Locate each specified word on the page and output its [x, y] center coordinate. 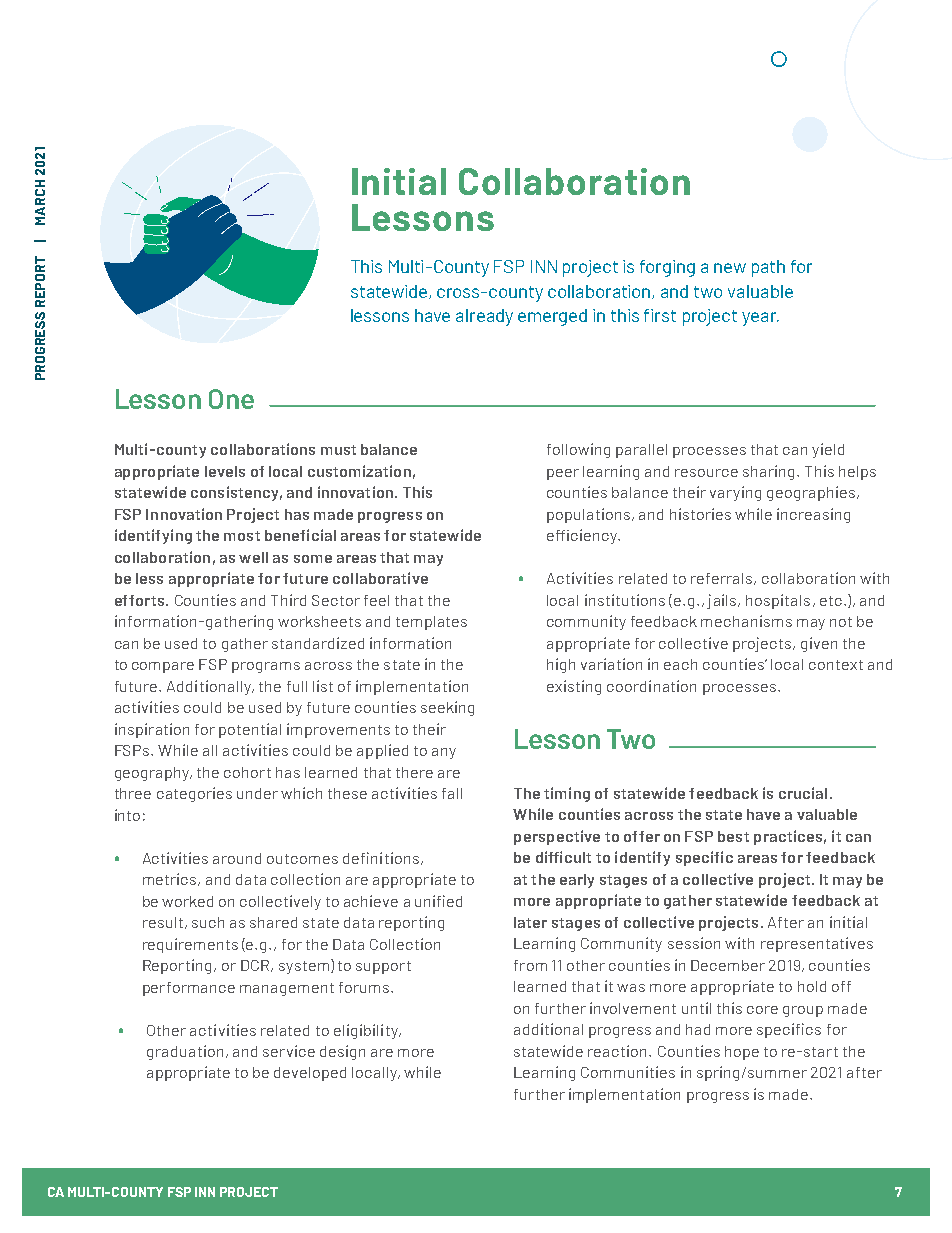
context [836, 665]
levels [225, 471]
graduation [185, 1052]
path [768, 268]
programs [266, 667]
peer [563, 474]
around [237, 858]
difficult [563, 857]
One [231, 399]
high [561, 665]
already [484, 317]
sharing [768, 472]
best [733, 836]
